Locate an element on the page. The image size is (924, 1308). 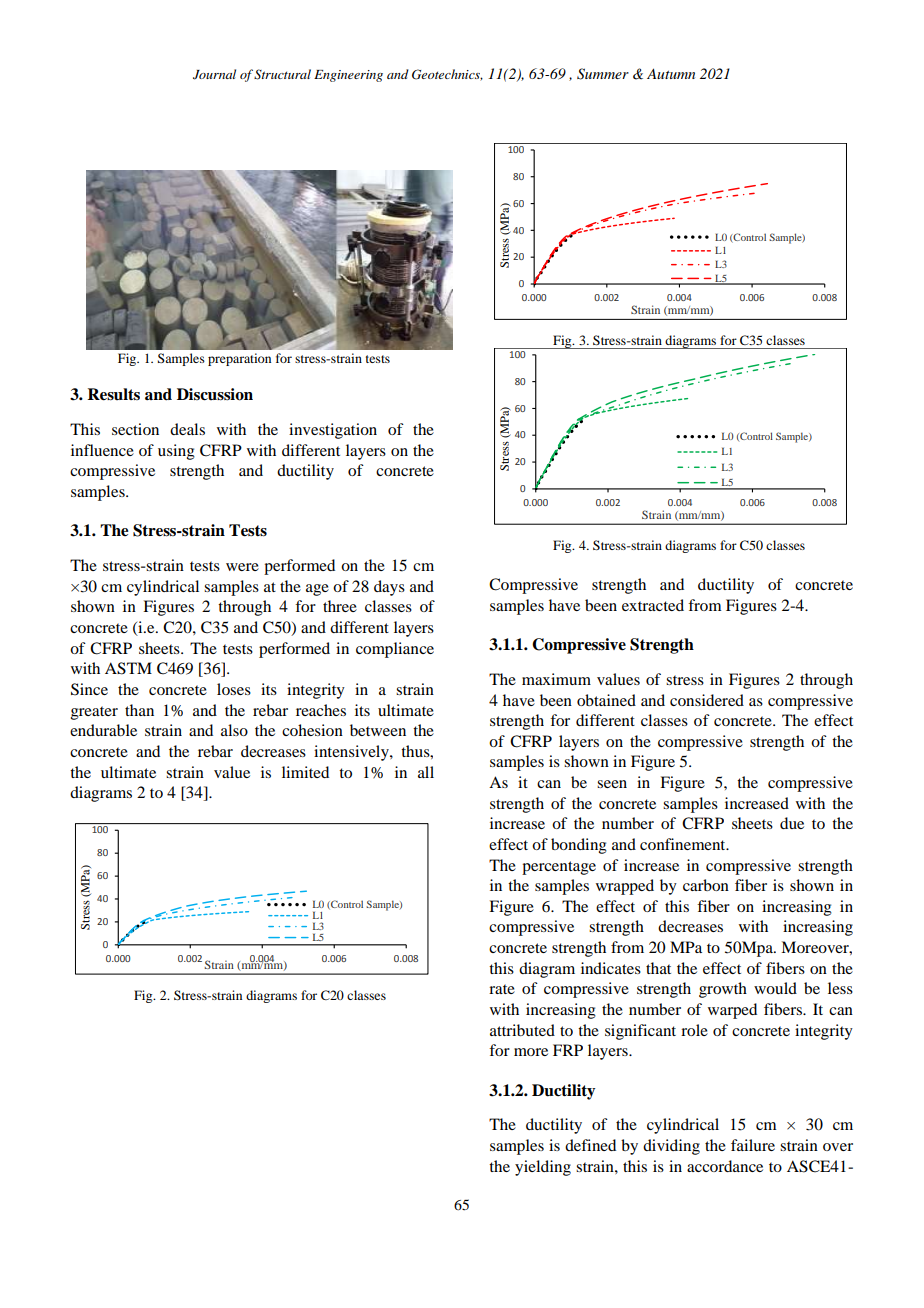
Engineering is located at coordinates (348, 76).
